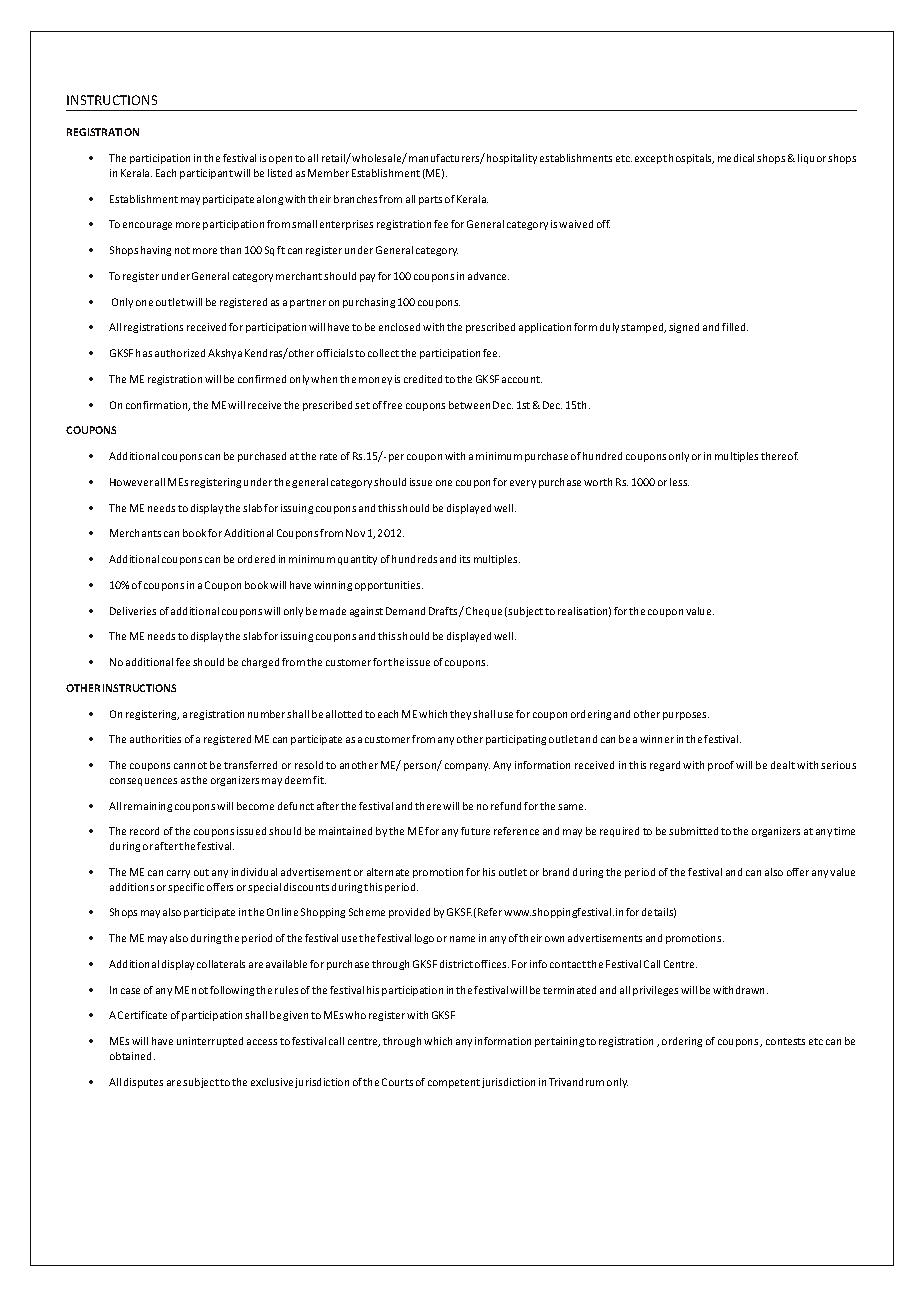  I want to click on less, so click(679, 482).
